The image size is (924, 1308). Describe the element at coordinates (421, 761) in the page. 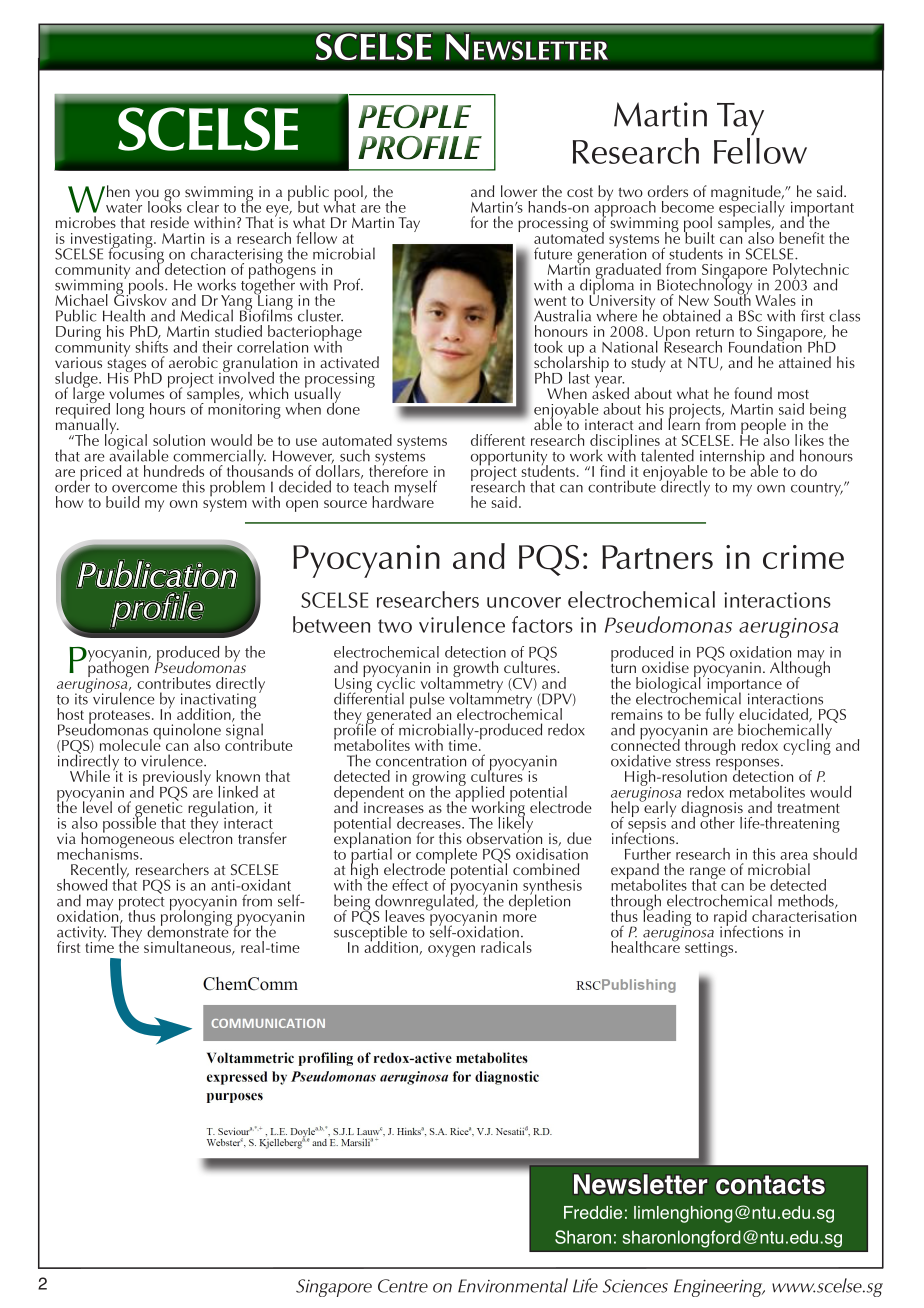

I see `concentration` at that location.
